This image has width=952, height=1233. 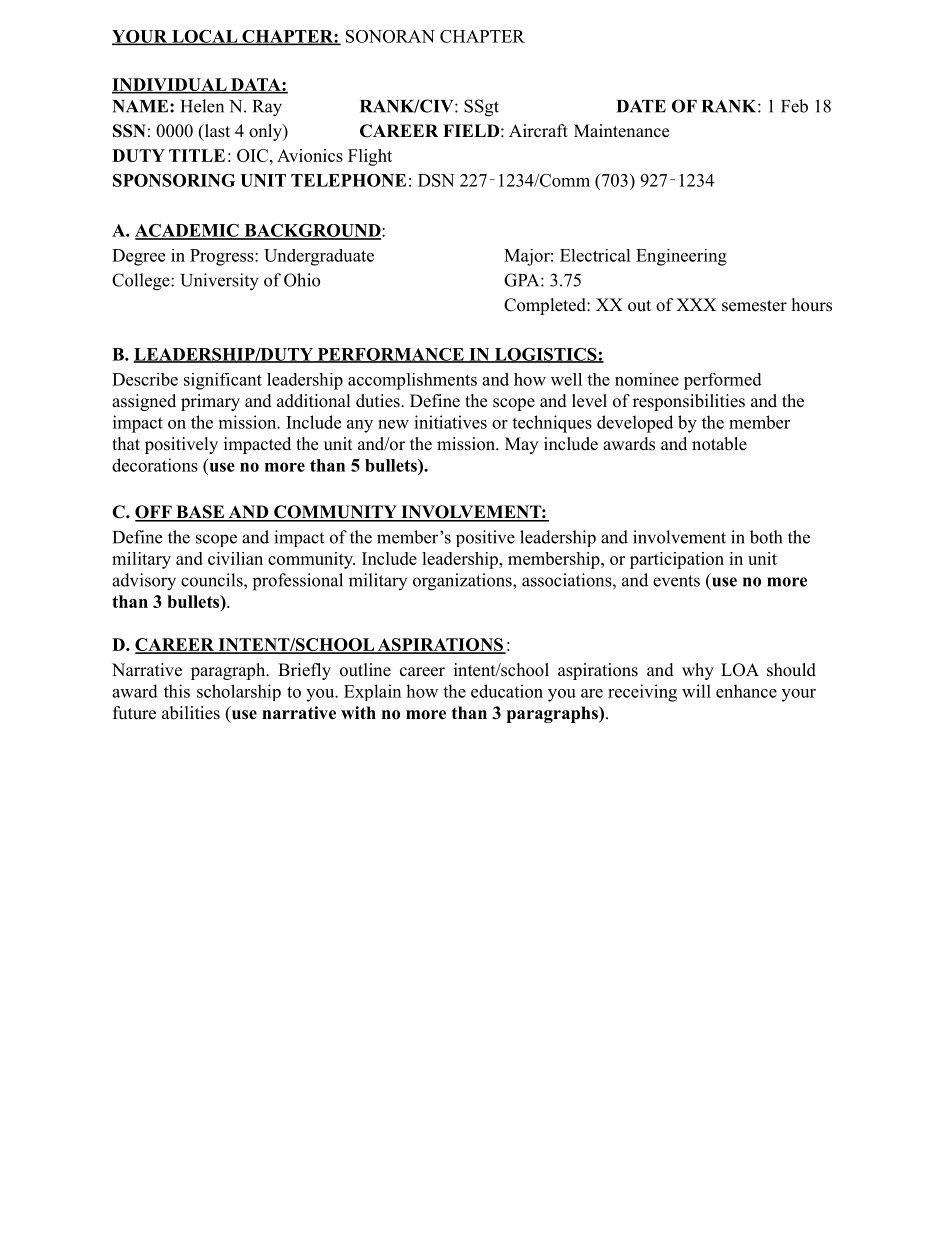 I want to click on scholarship, so click(x=239, y=692).
